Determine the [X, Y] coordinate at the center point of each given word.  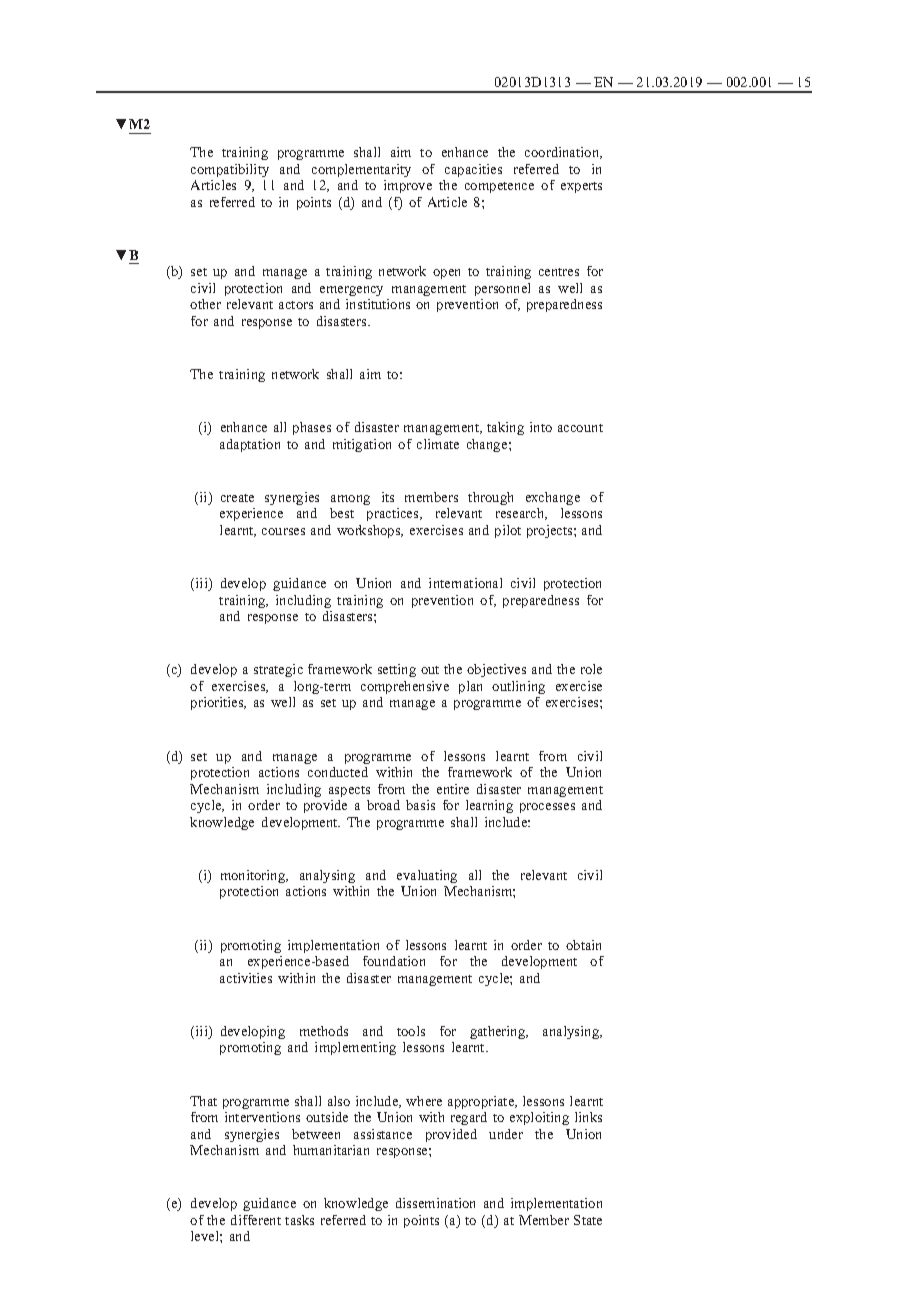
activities [246, 978]
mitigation [362, 445]
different [256, 1220]
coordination [563, 153]
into [541, 427]
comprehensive [405, 687]
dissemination [435, 1203]
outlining [518, 687]
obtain [583, 945]
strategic [278, 670]
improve [408, 186]
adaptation [250, 445]
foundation [394, 961]
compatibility [230, 170]
